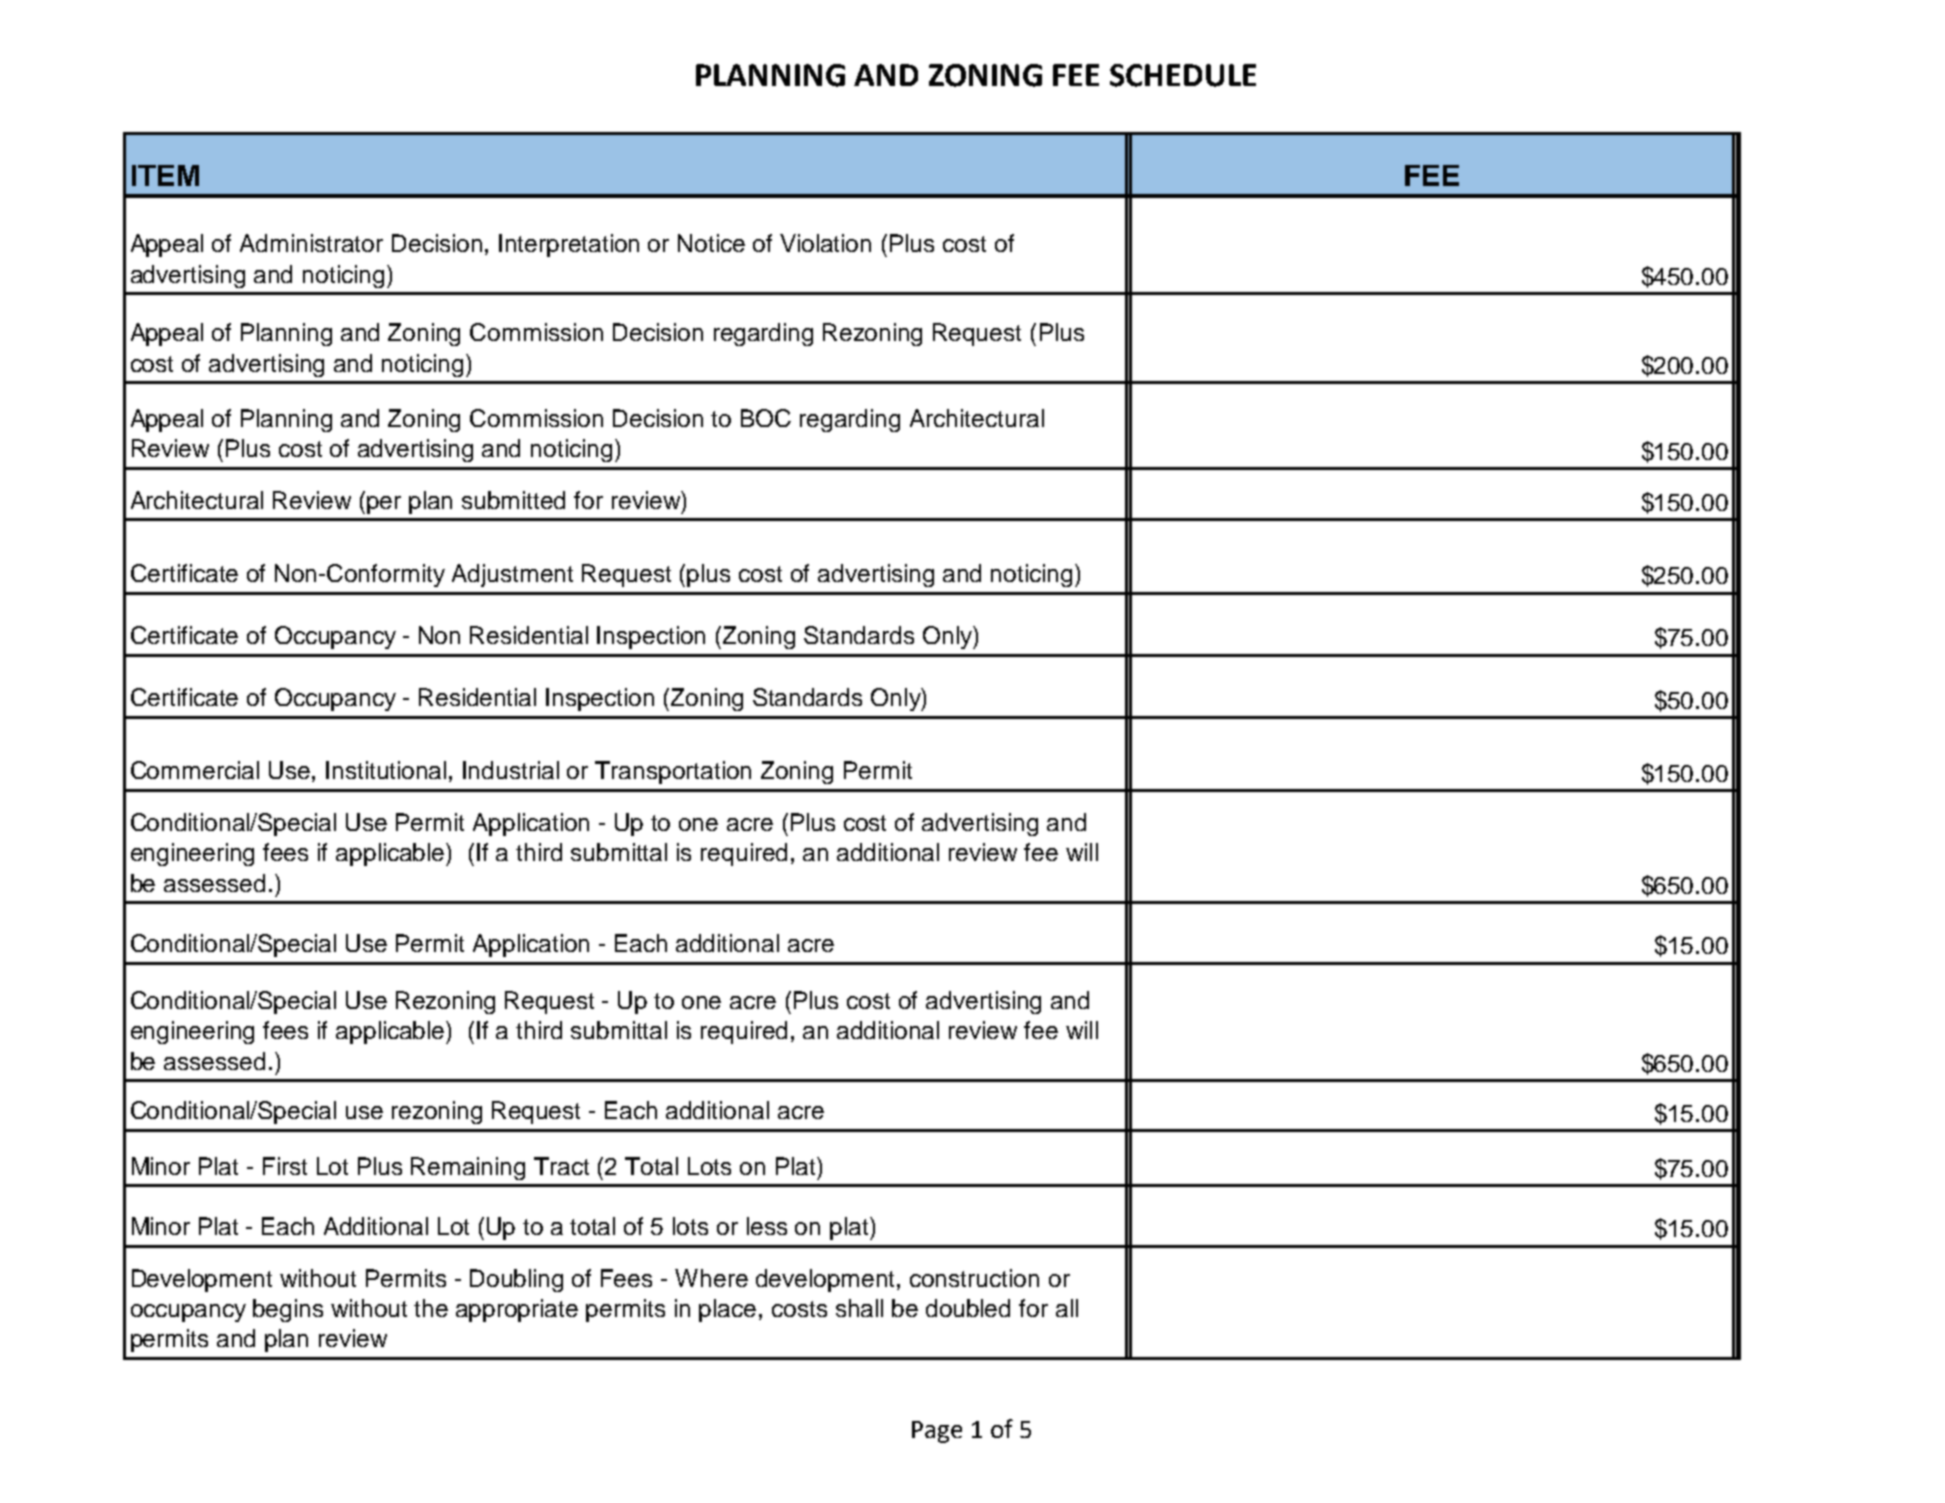 The height and width of the image is (1503, 1945). What do you see at coordinates (561, 1166) in the image?
I see `Tract` at bounding box center [561, 1166].
